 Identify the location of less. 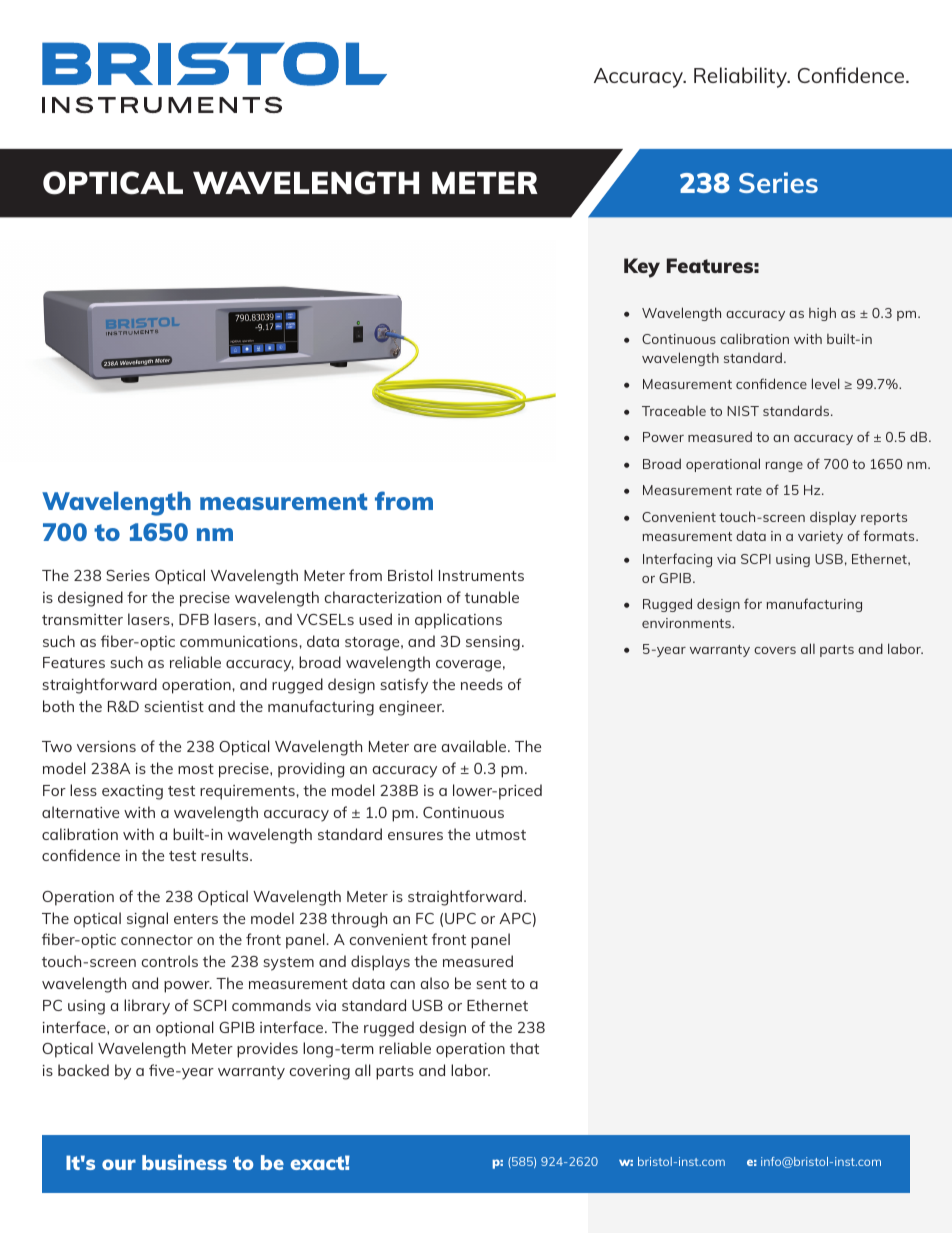
(83, 790).
